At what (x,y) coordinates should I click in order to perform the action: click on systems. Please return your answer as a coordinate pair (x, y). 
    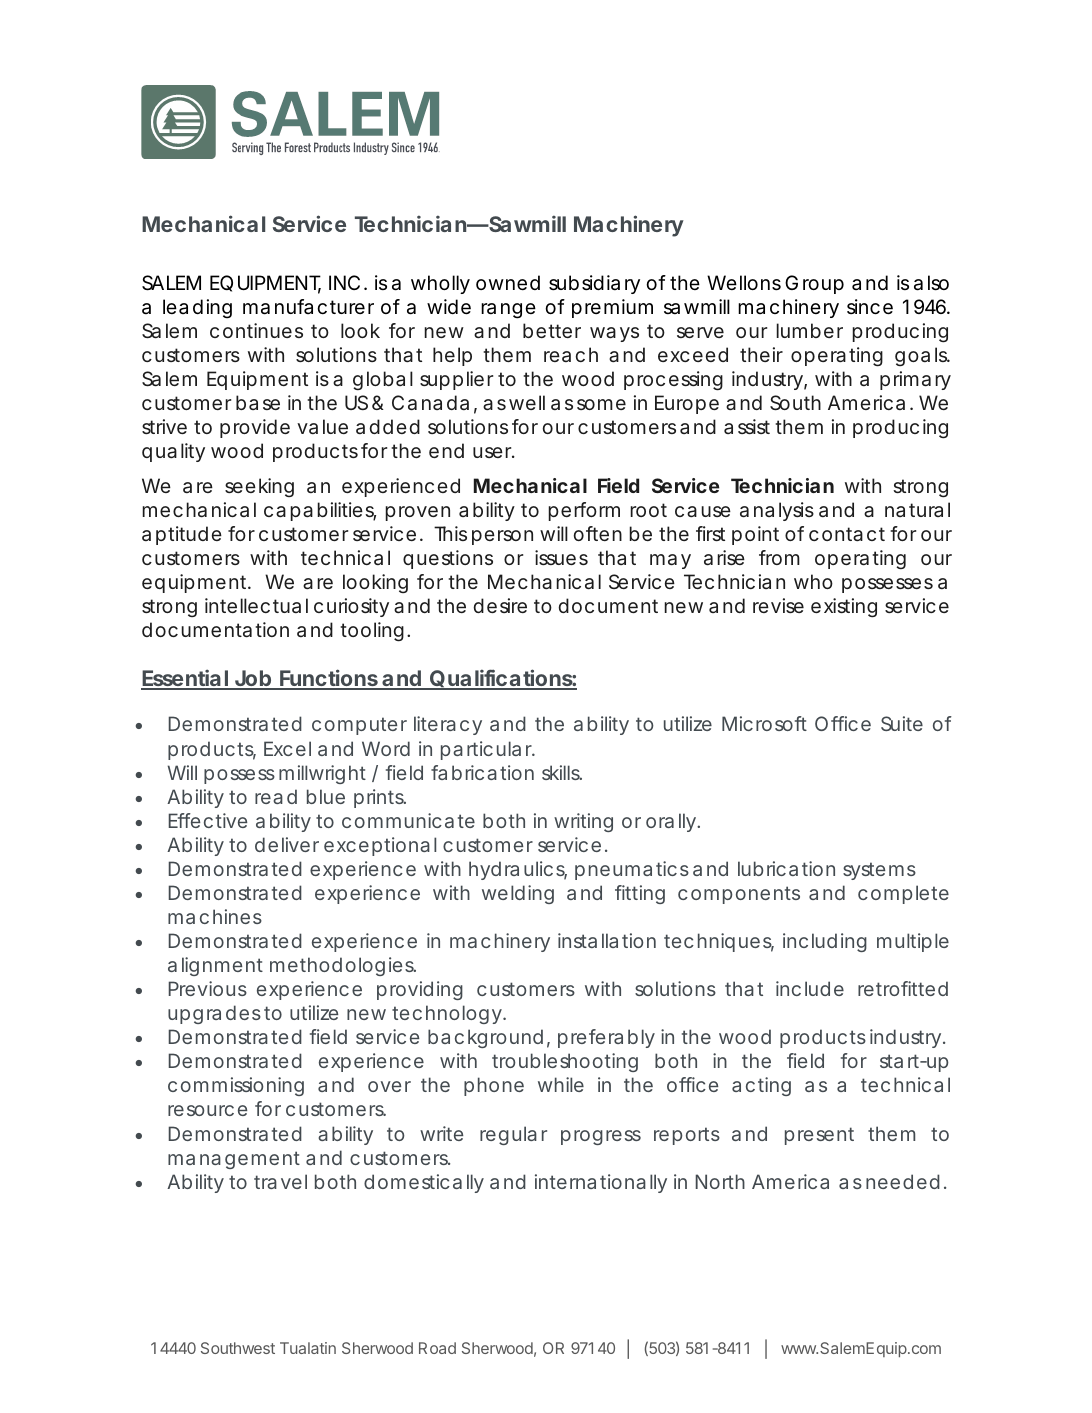
    Looking at the image, I should click on (879, 871).
